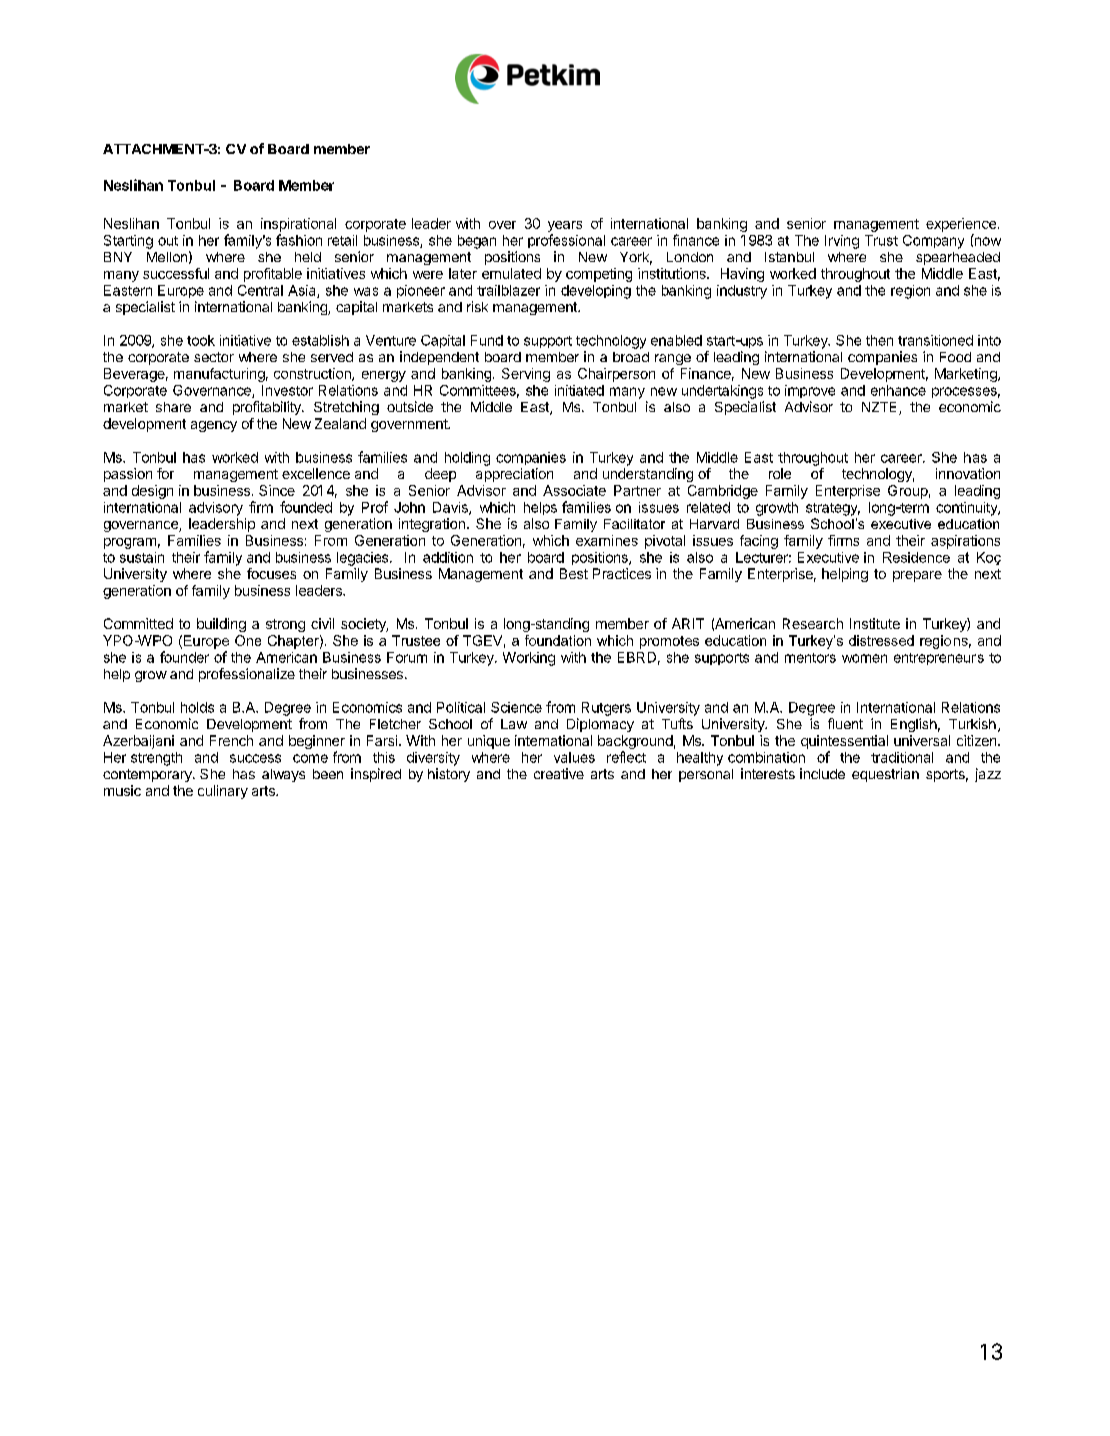  Describe the element at coordinates (221, 625) in the screenshot. I see `building` at that location.
